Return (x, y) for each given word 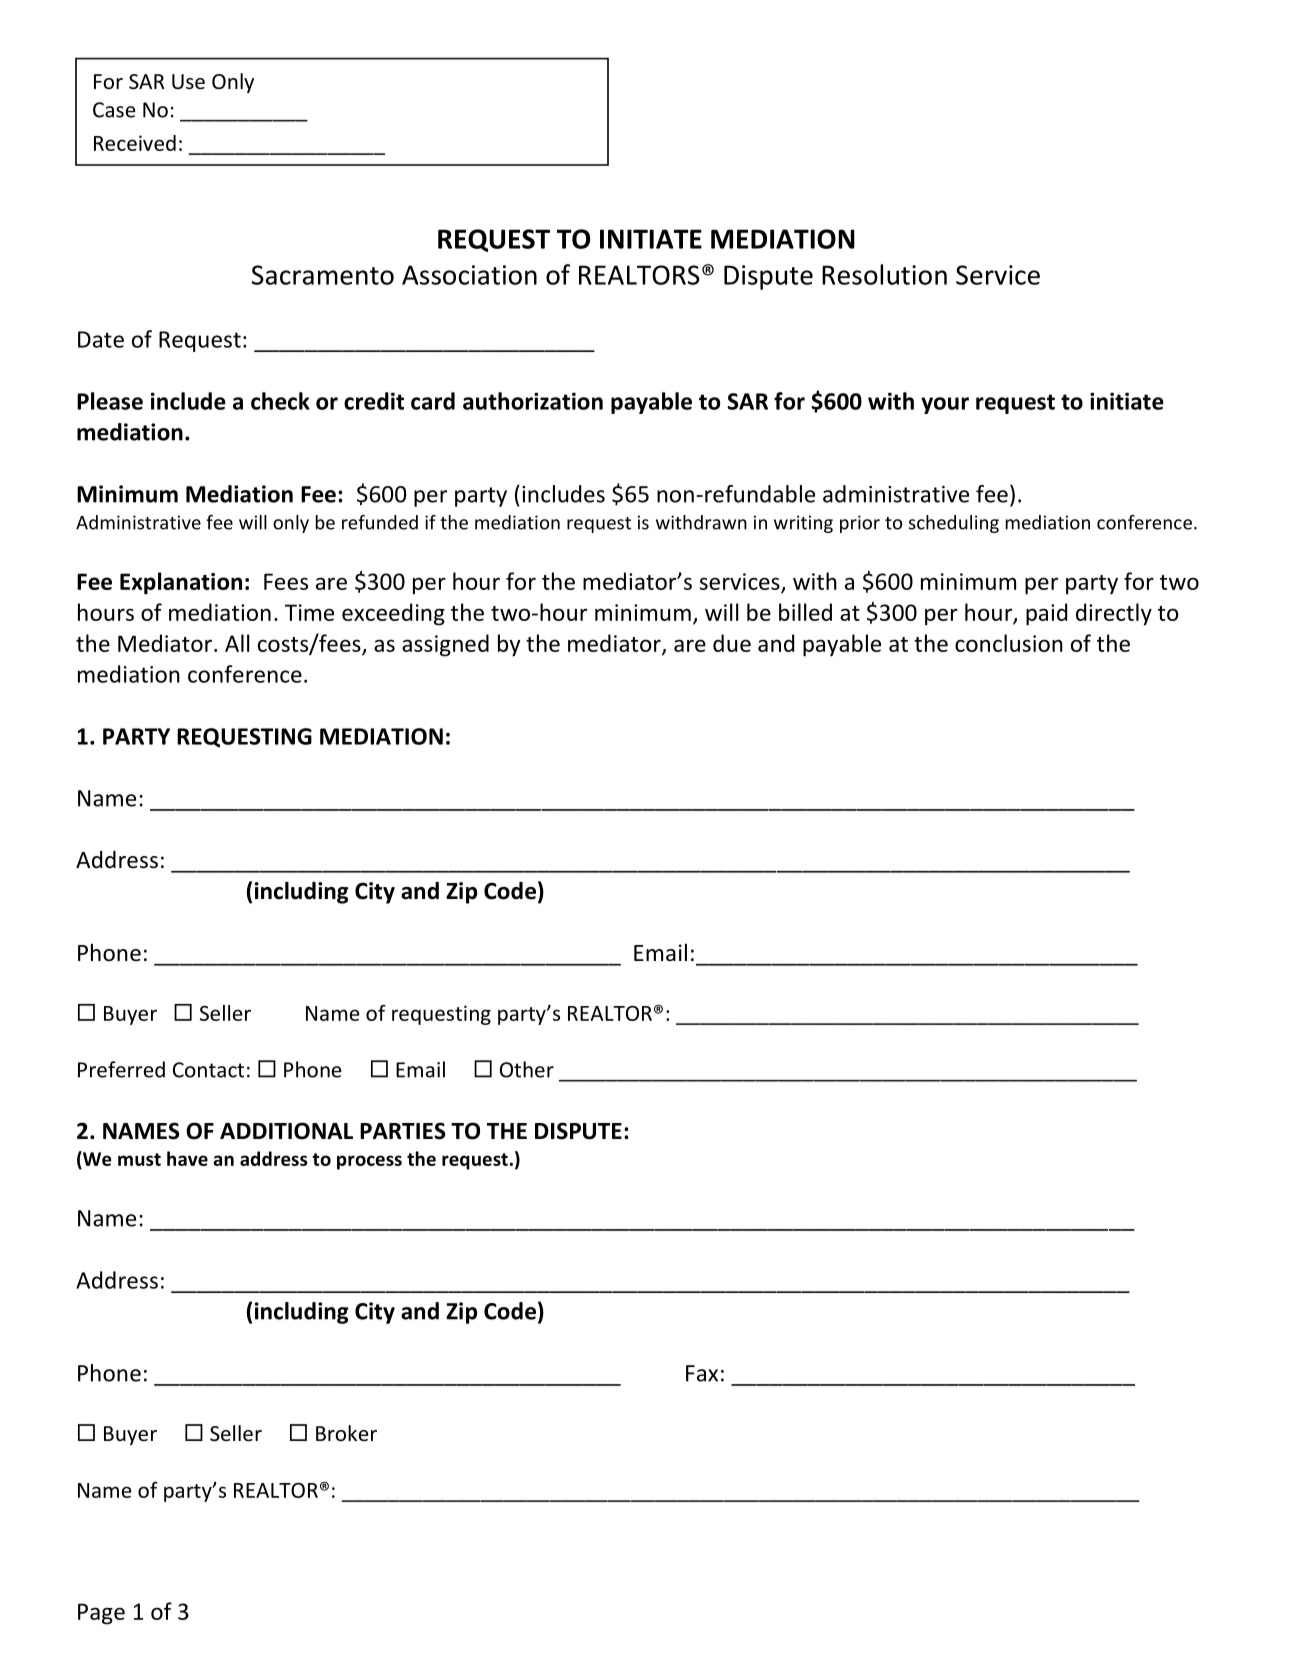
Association (469, 275)
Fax (702, 1373)
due (732, 643)
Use (188, 82)
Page (101, 1614)
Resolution (884, 274)
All (237, 643)
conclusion (1009, 643)
